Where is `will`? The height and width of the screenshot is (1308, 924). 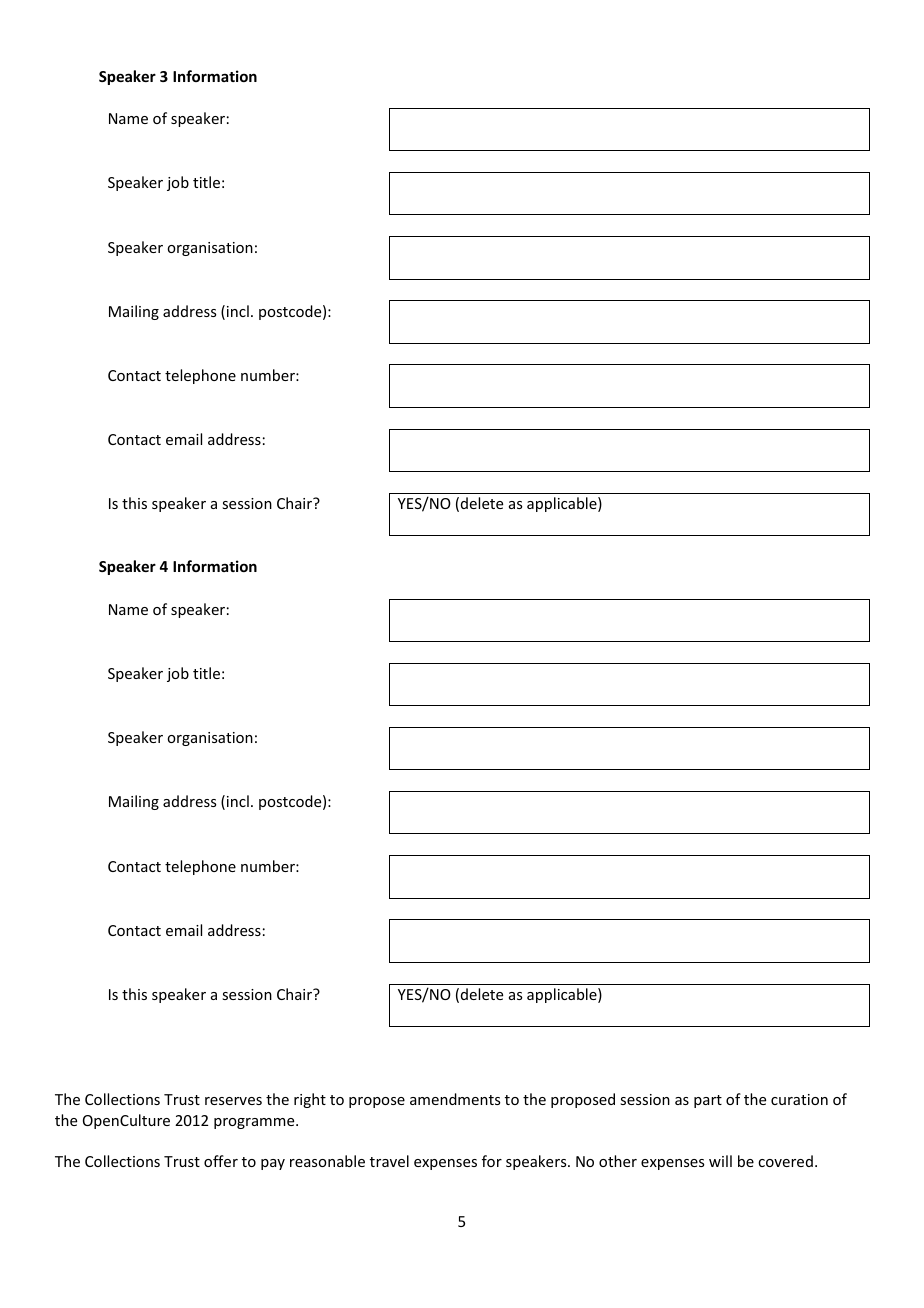
will is located at coordinates (720, 1161).
